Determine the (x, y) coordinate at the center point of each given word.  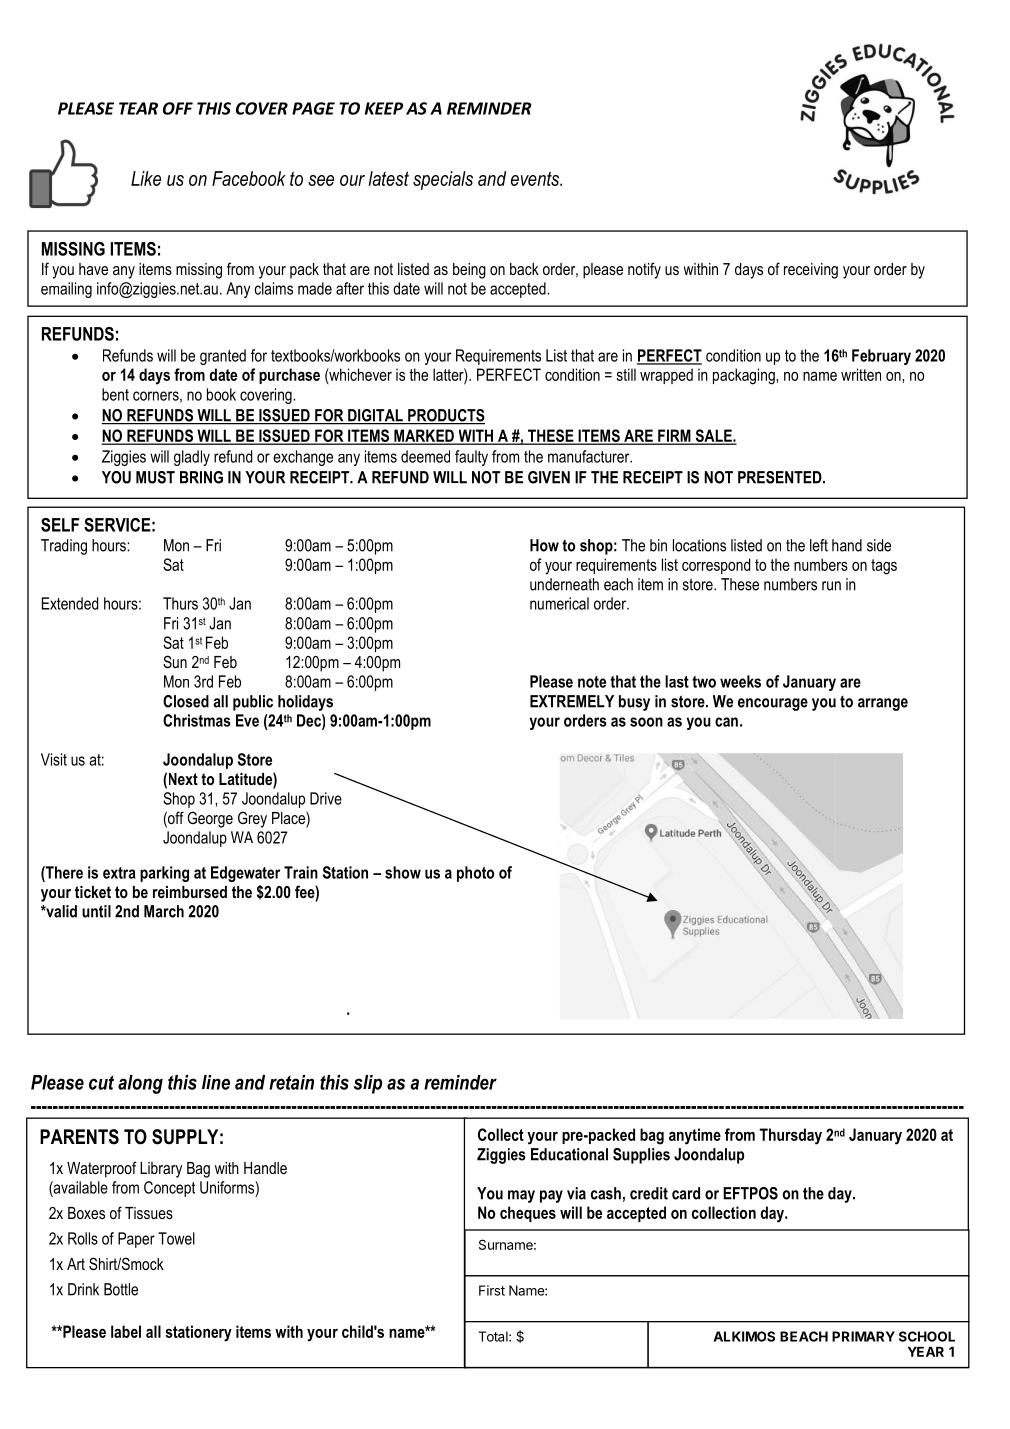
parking (164, 874)
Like (146, 178)
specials (443, 180)
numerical (559, 603)
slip (368, 1084)
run (831, 586)
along (140, 1084)
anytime (695, 1136)
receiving (811, 271)
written (861, 374)
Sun (175, 662)
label (126, 1331)
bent (115, 394)
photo (475, 874)
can (726, 722)
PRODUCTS (445, 416)
